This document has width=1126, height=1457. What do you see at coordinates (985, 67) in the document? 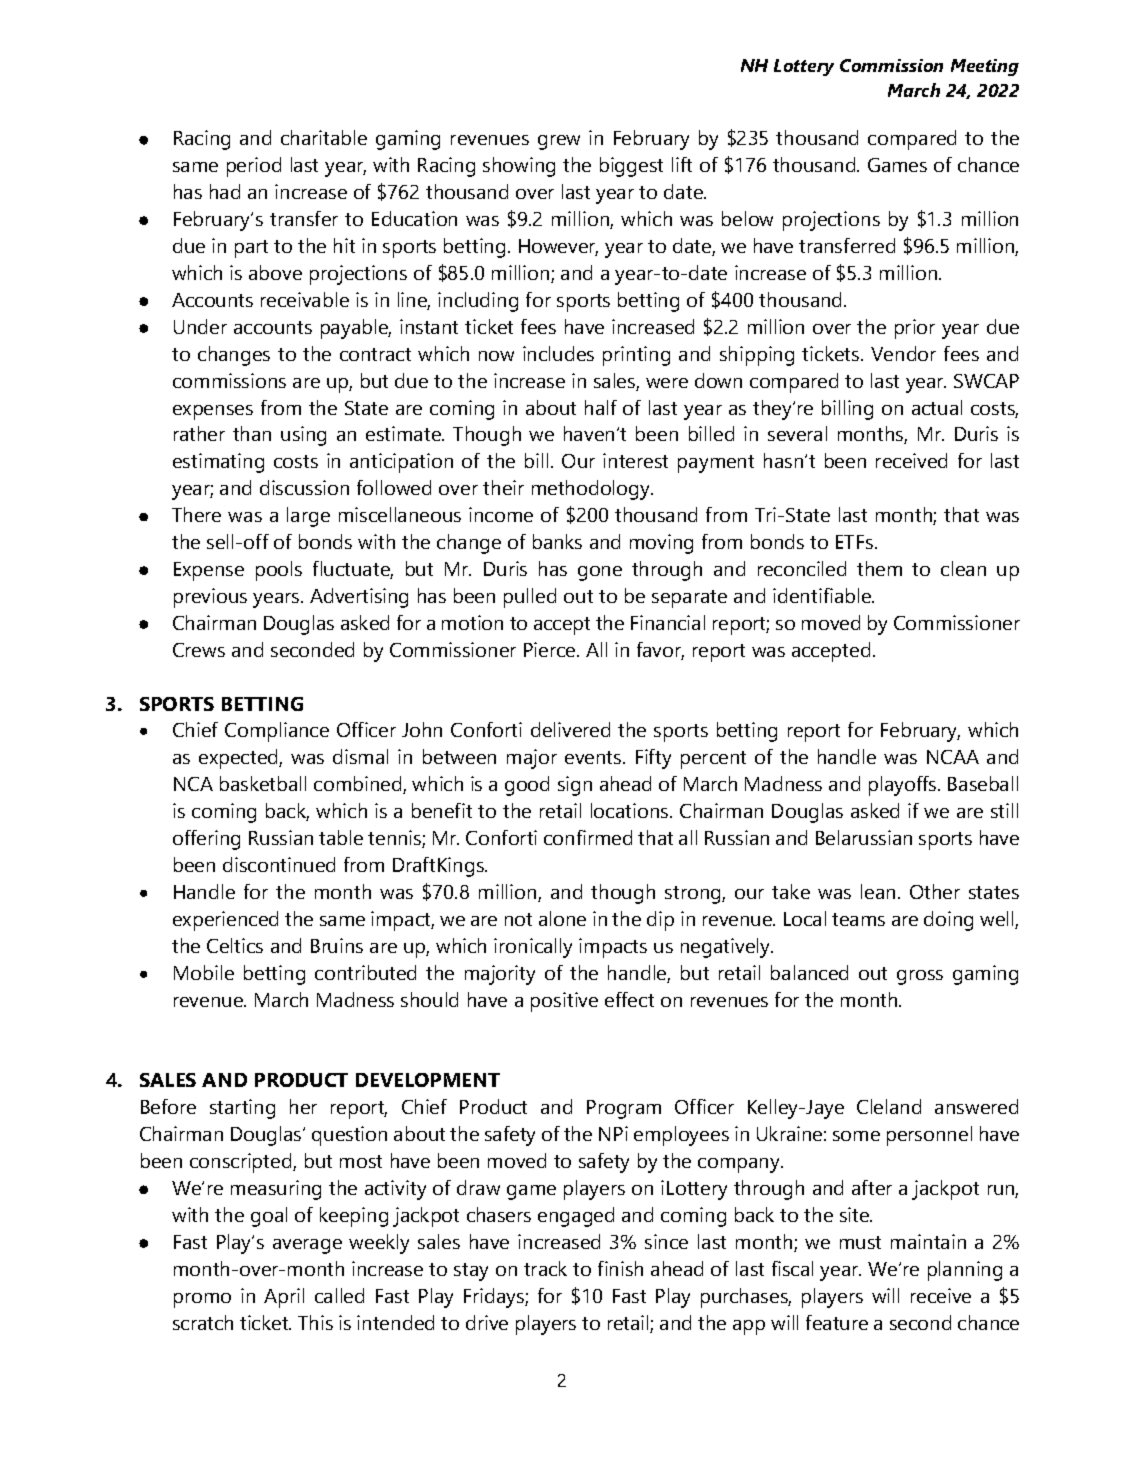
I see `Meeting` at bounding box center [985, 67].
